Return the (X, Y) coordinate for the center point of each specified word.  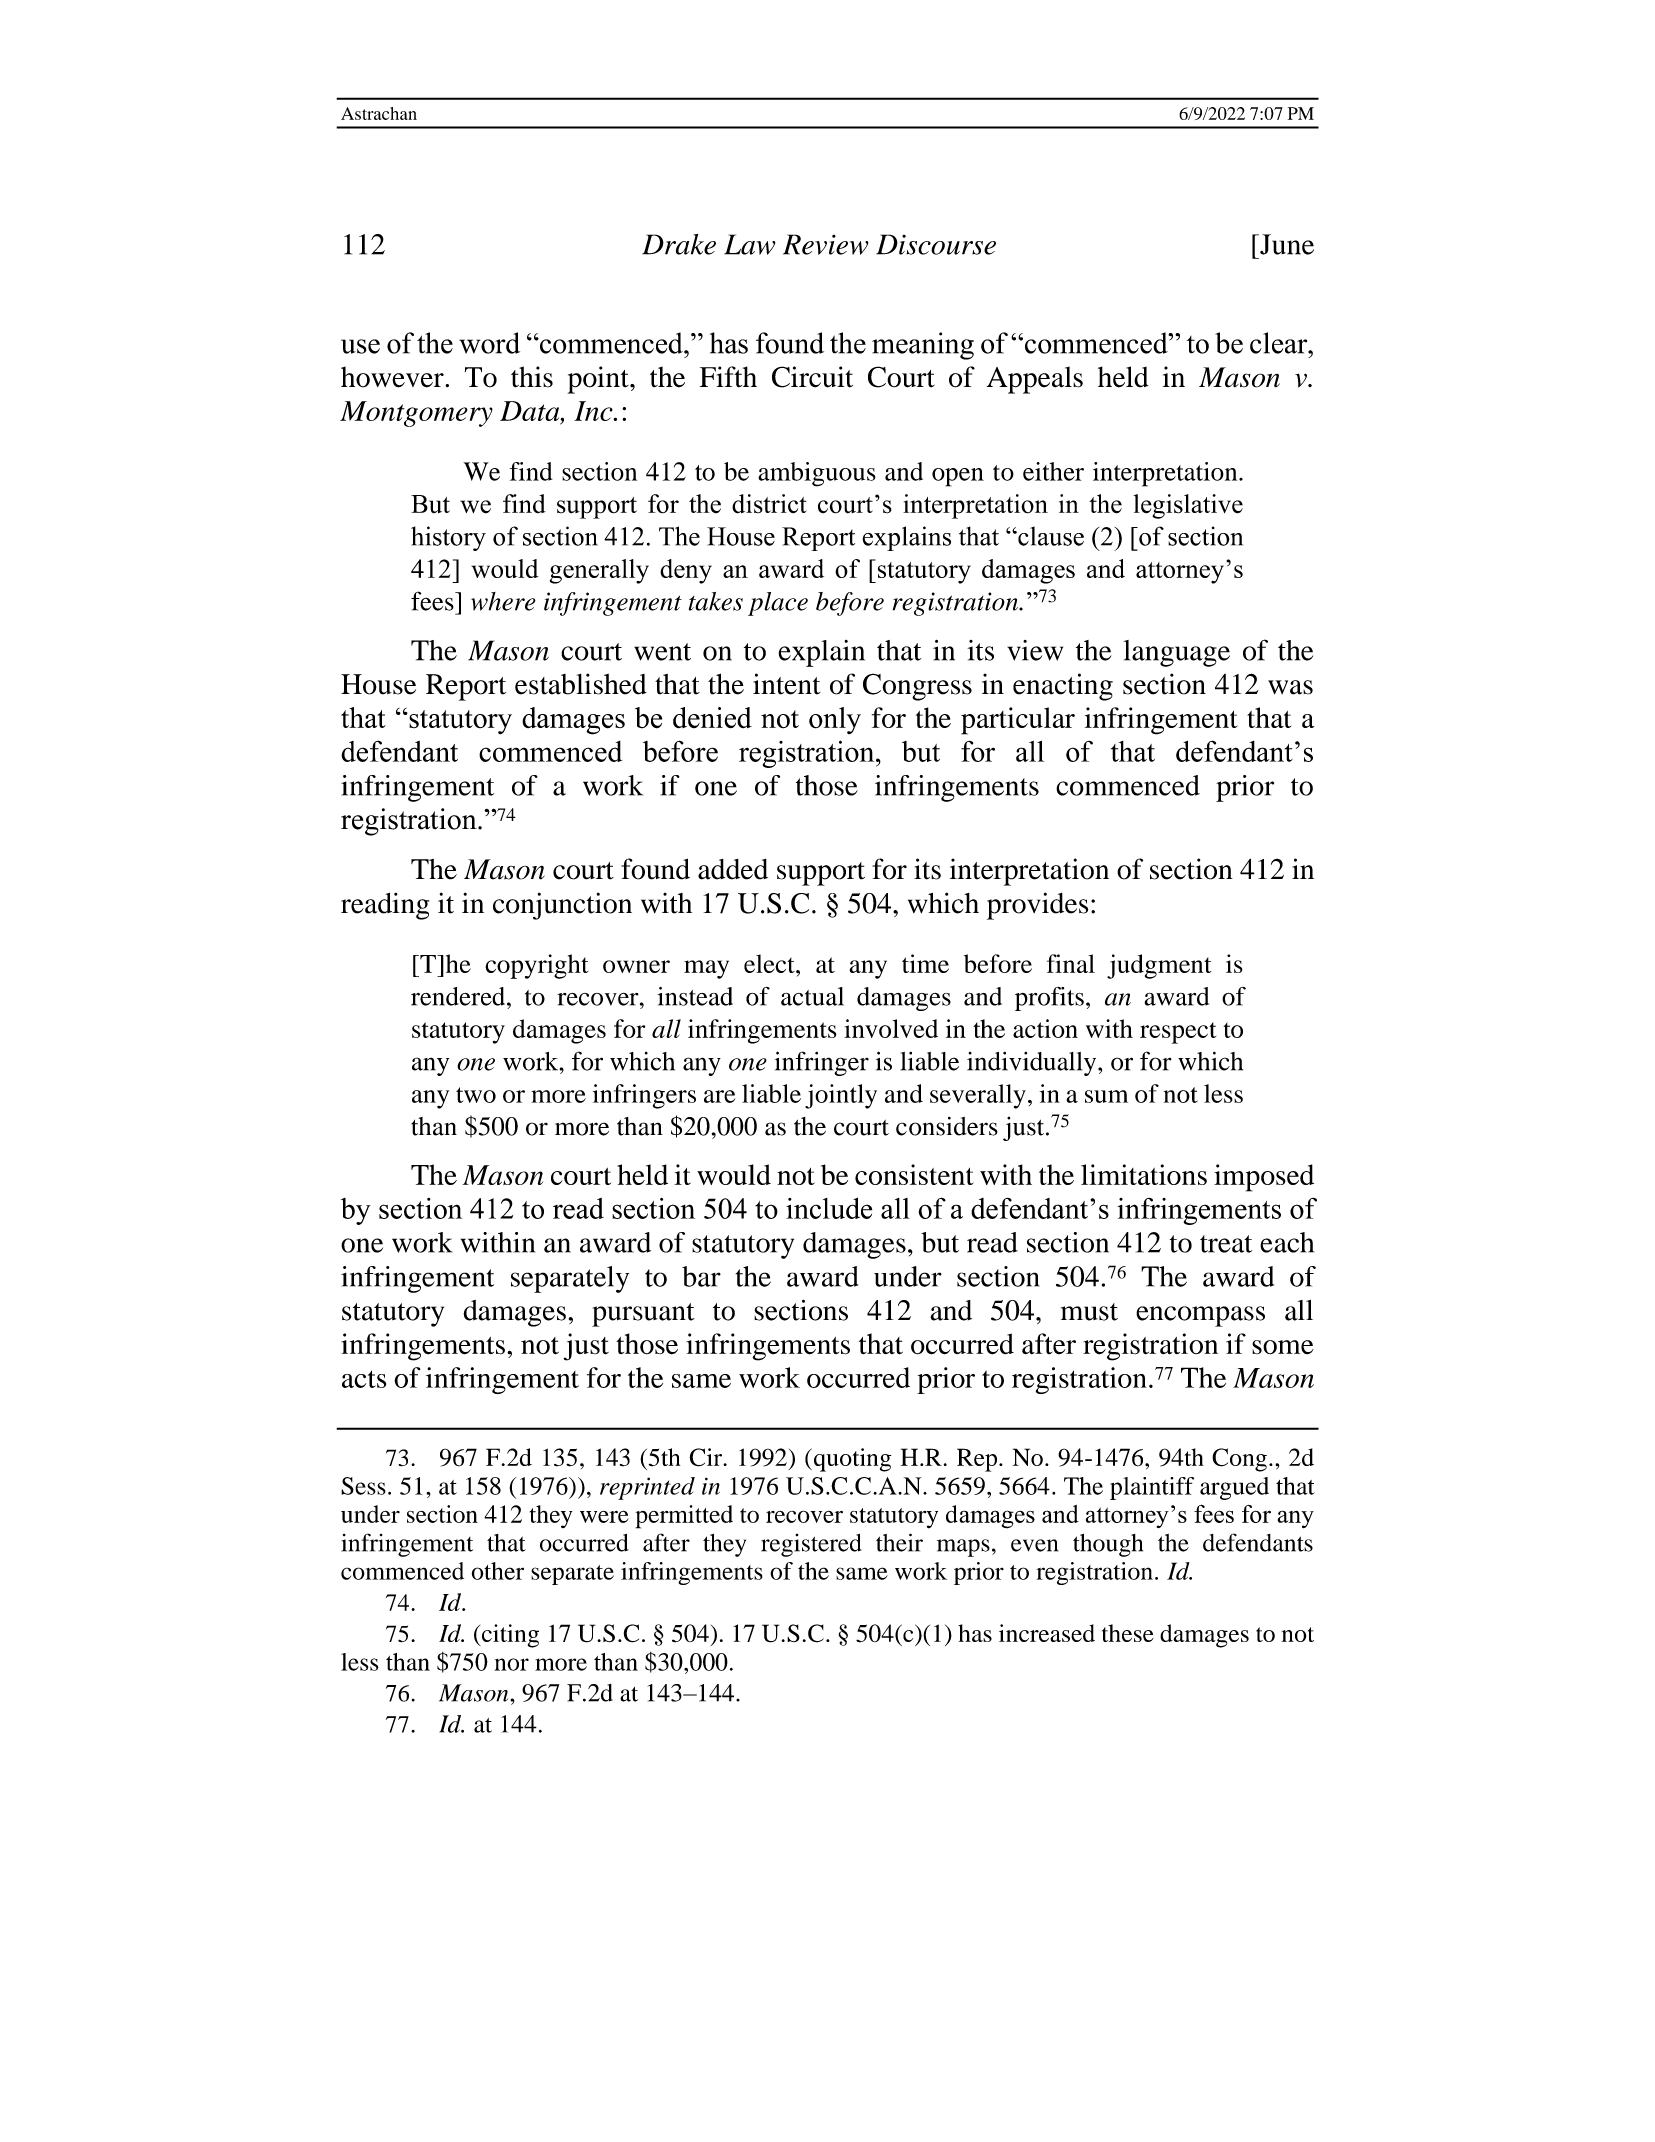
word (489, 343)
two (476, 1095)
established (581, 684)
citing (509, 1636)
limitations (1144, 1174)
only (835, 720)
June (1286, 244)
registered (811, 1545)
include (829, 1208)
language (1177, 653)
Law (750, 244)
